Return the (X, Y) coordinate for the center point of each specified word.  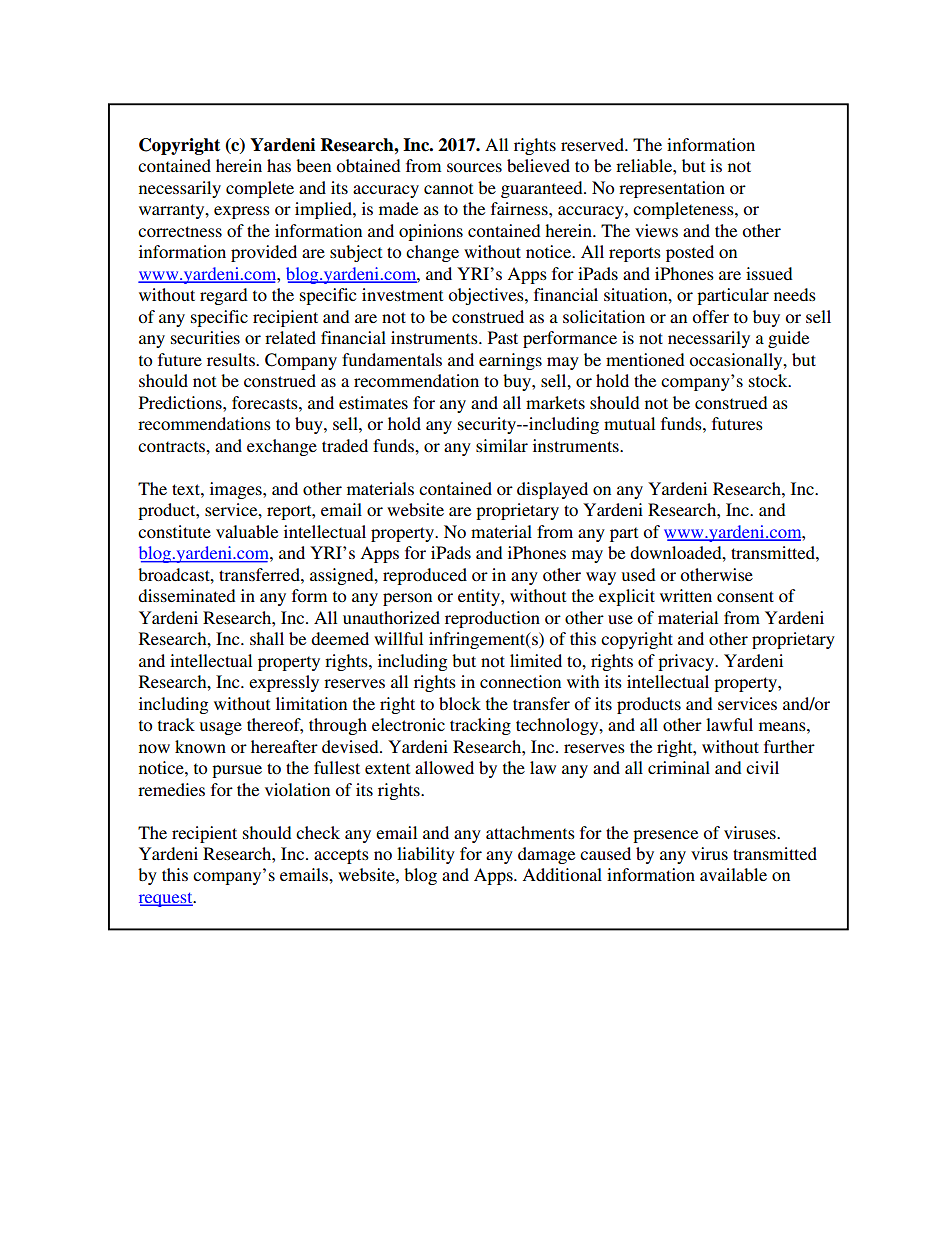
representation (672, 189)
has (279, 165)
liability (426, 855)
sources (474, 167)
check (318, 832)
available (733, 874)
